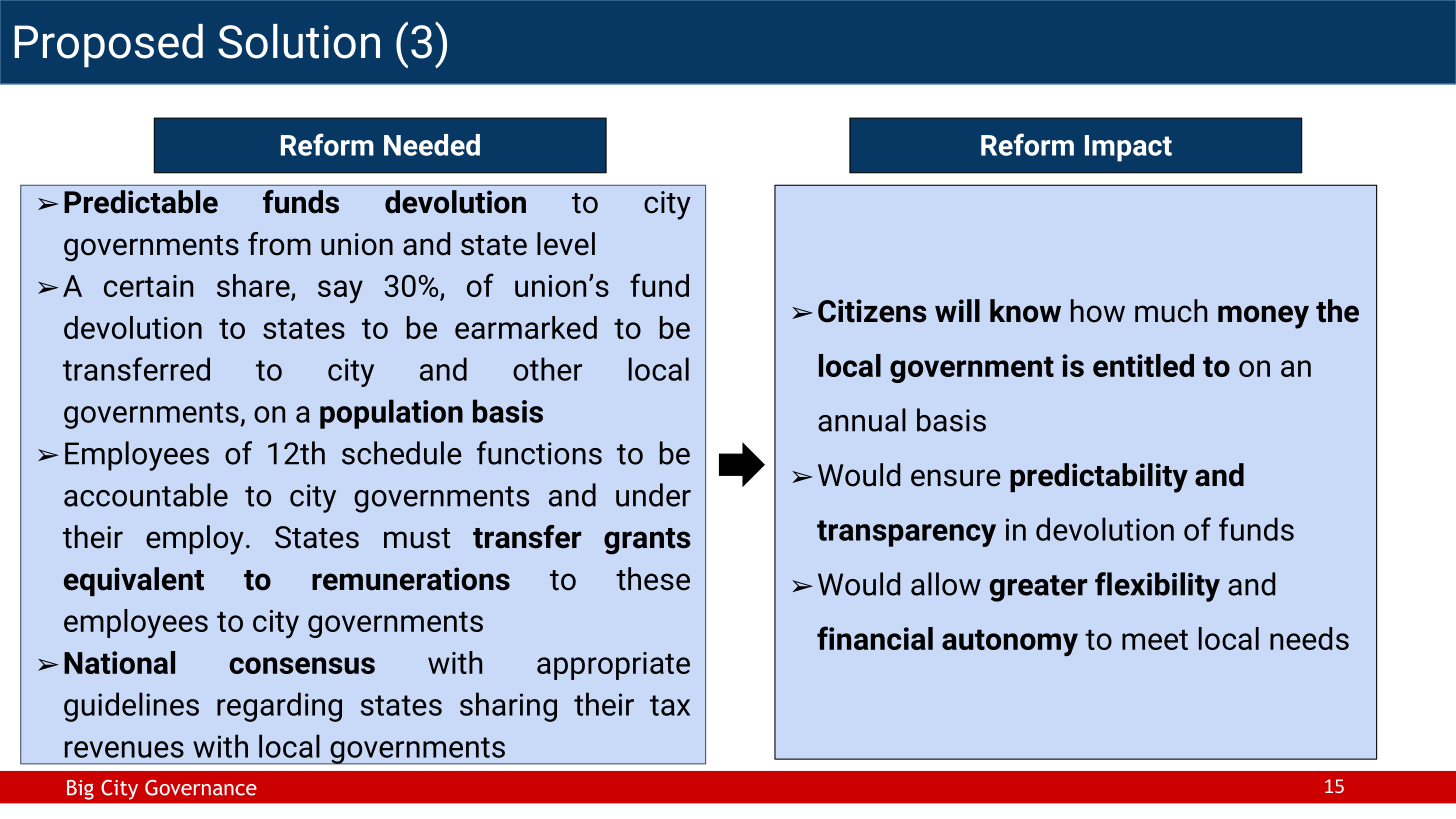 The image size is (1456, 819). What do you see at coordinates (146, 495) in the screenshot?
I see `accountable` at bounding box center [146, 495].
